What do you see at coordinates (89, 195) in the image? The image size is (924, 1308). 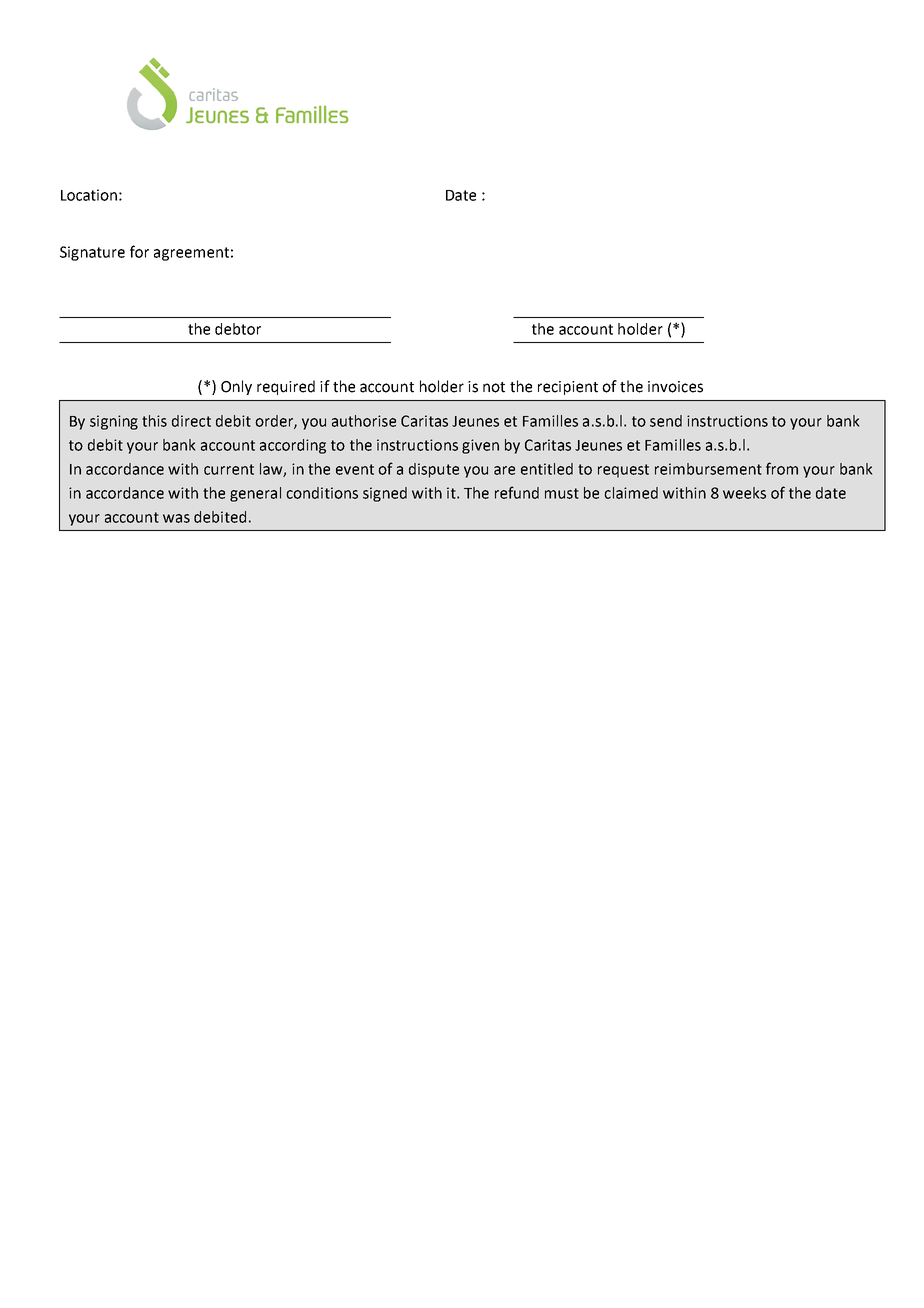 I see `Location` at bounding box center [89, 195].
